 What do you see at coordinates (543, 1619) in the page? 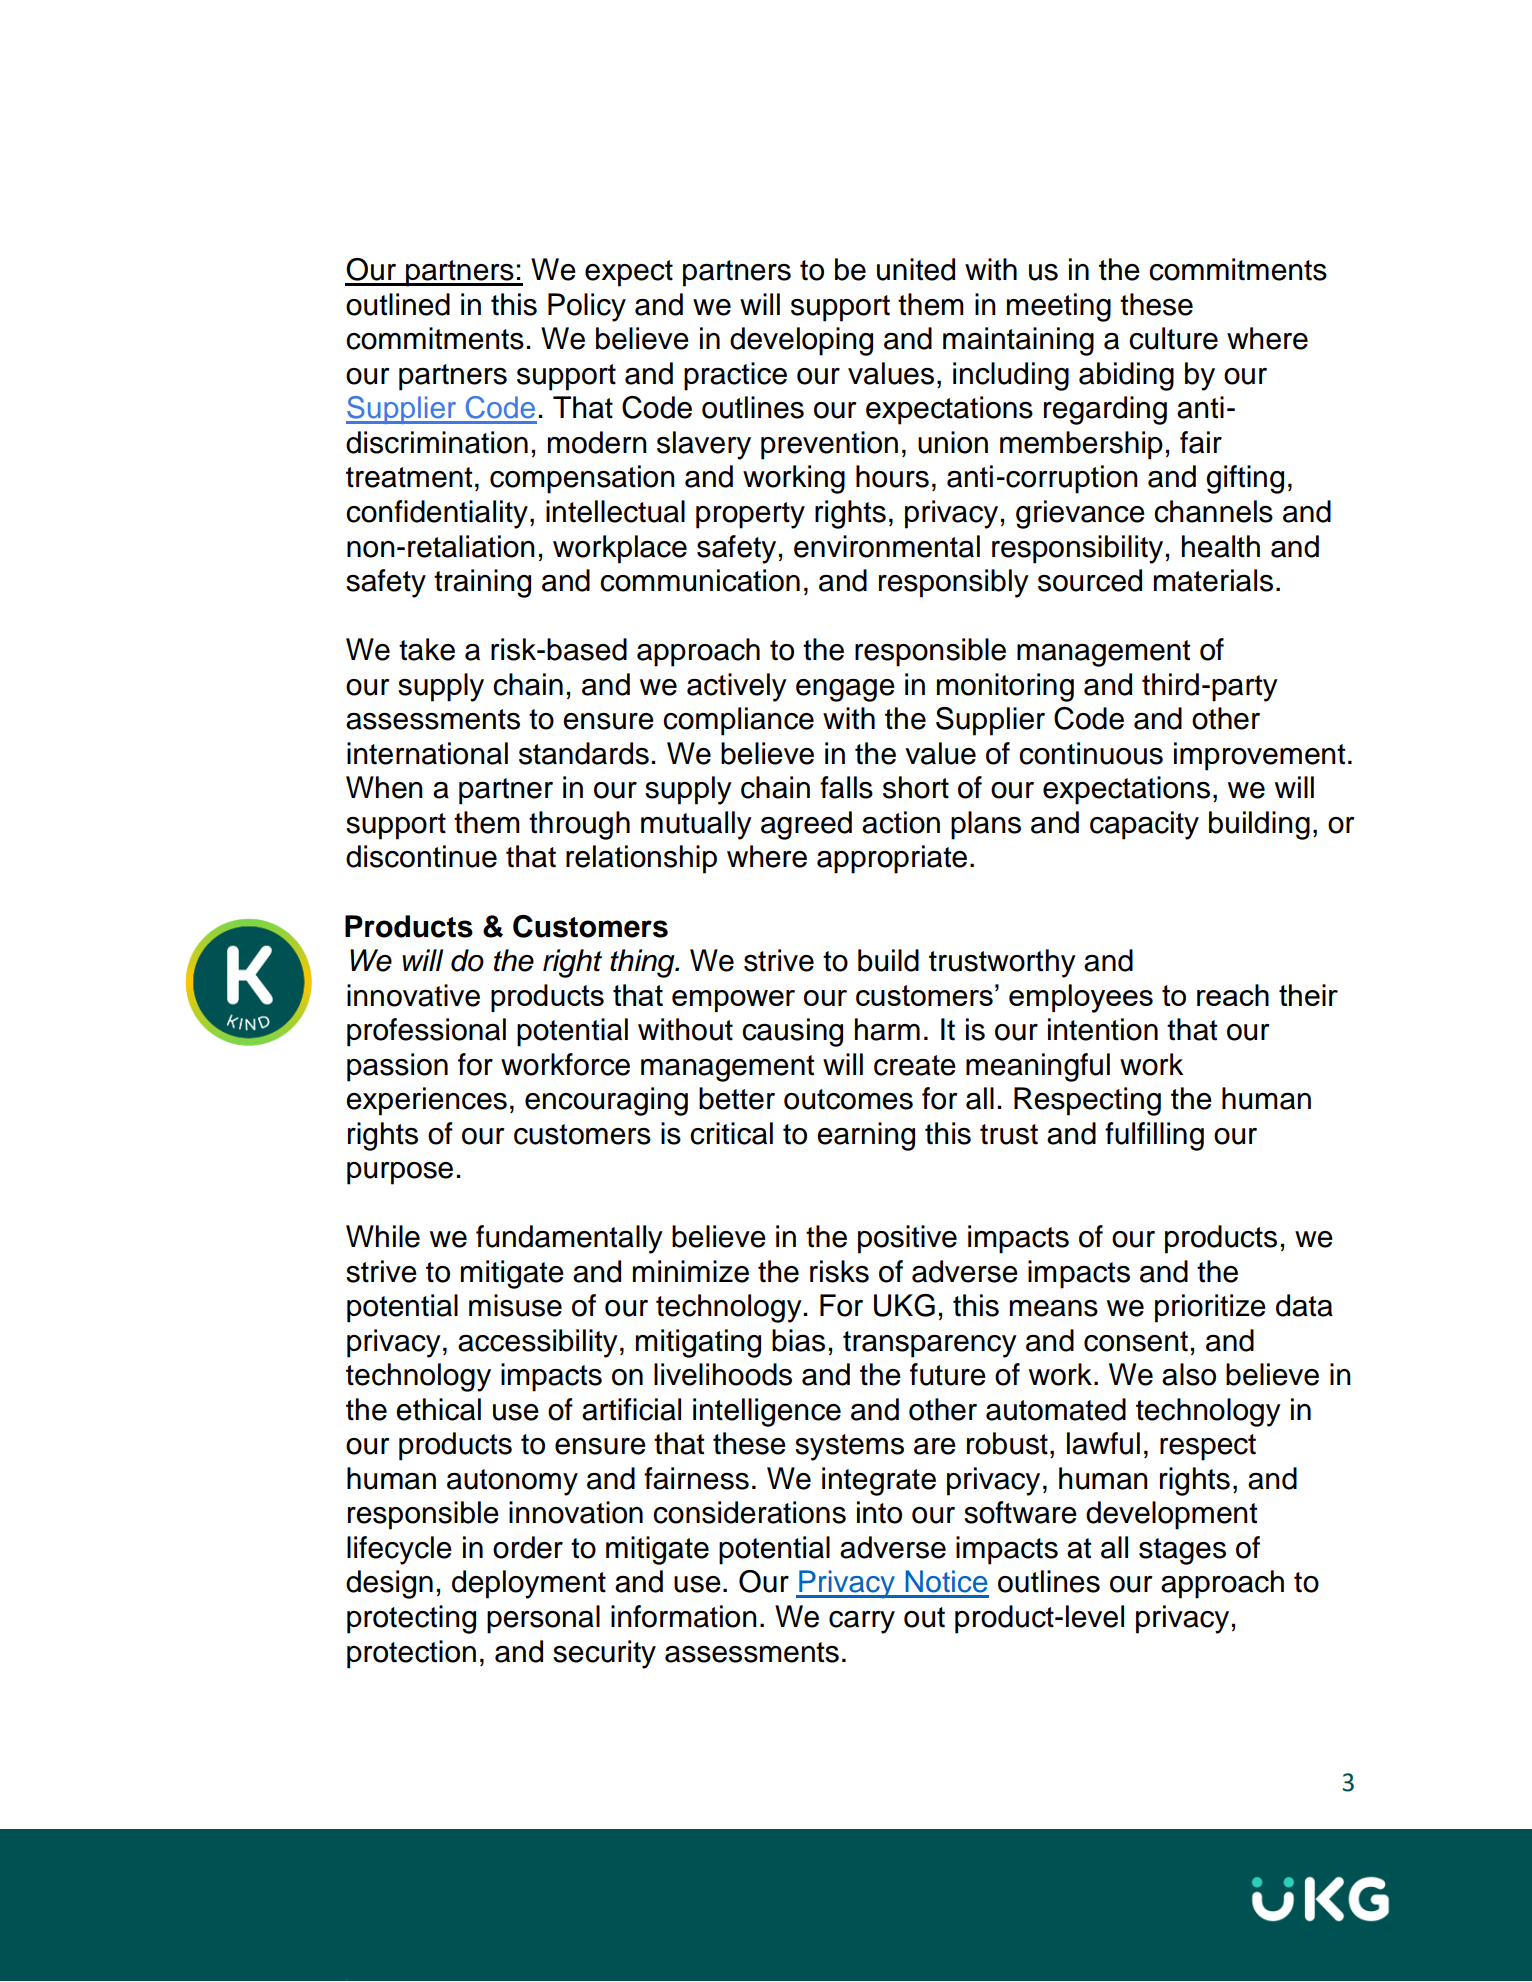
I see `personal` at bounding box center [543, 1619].
